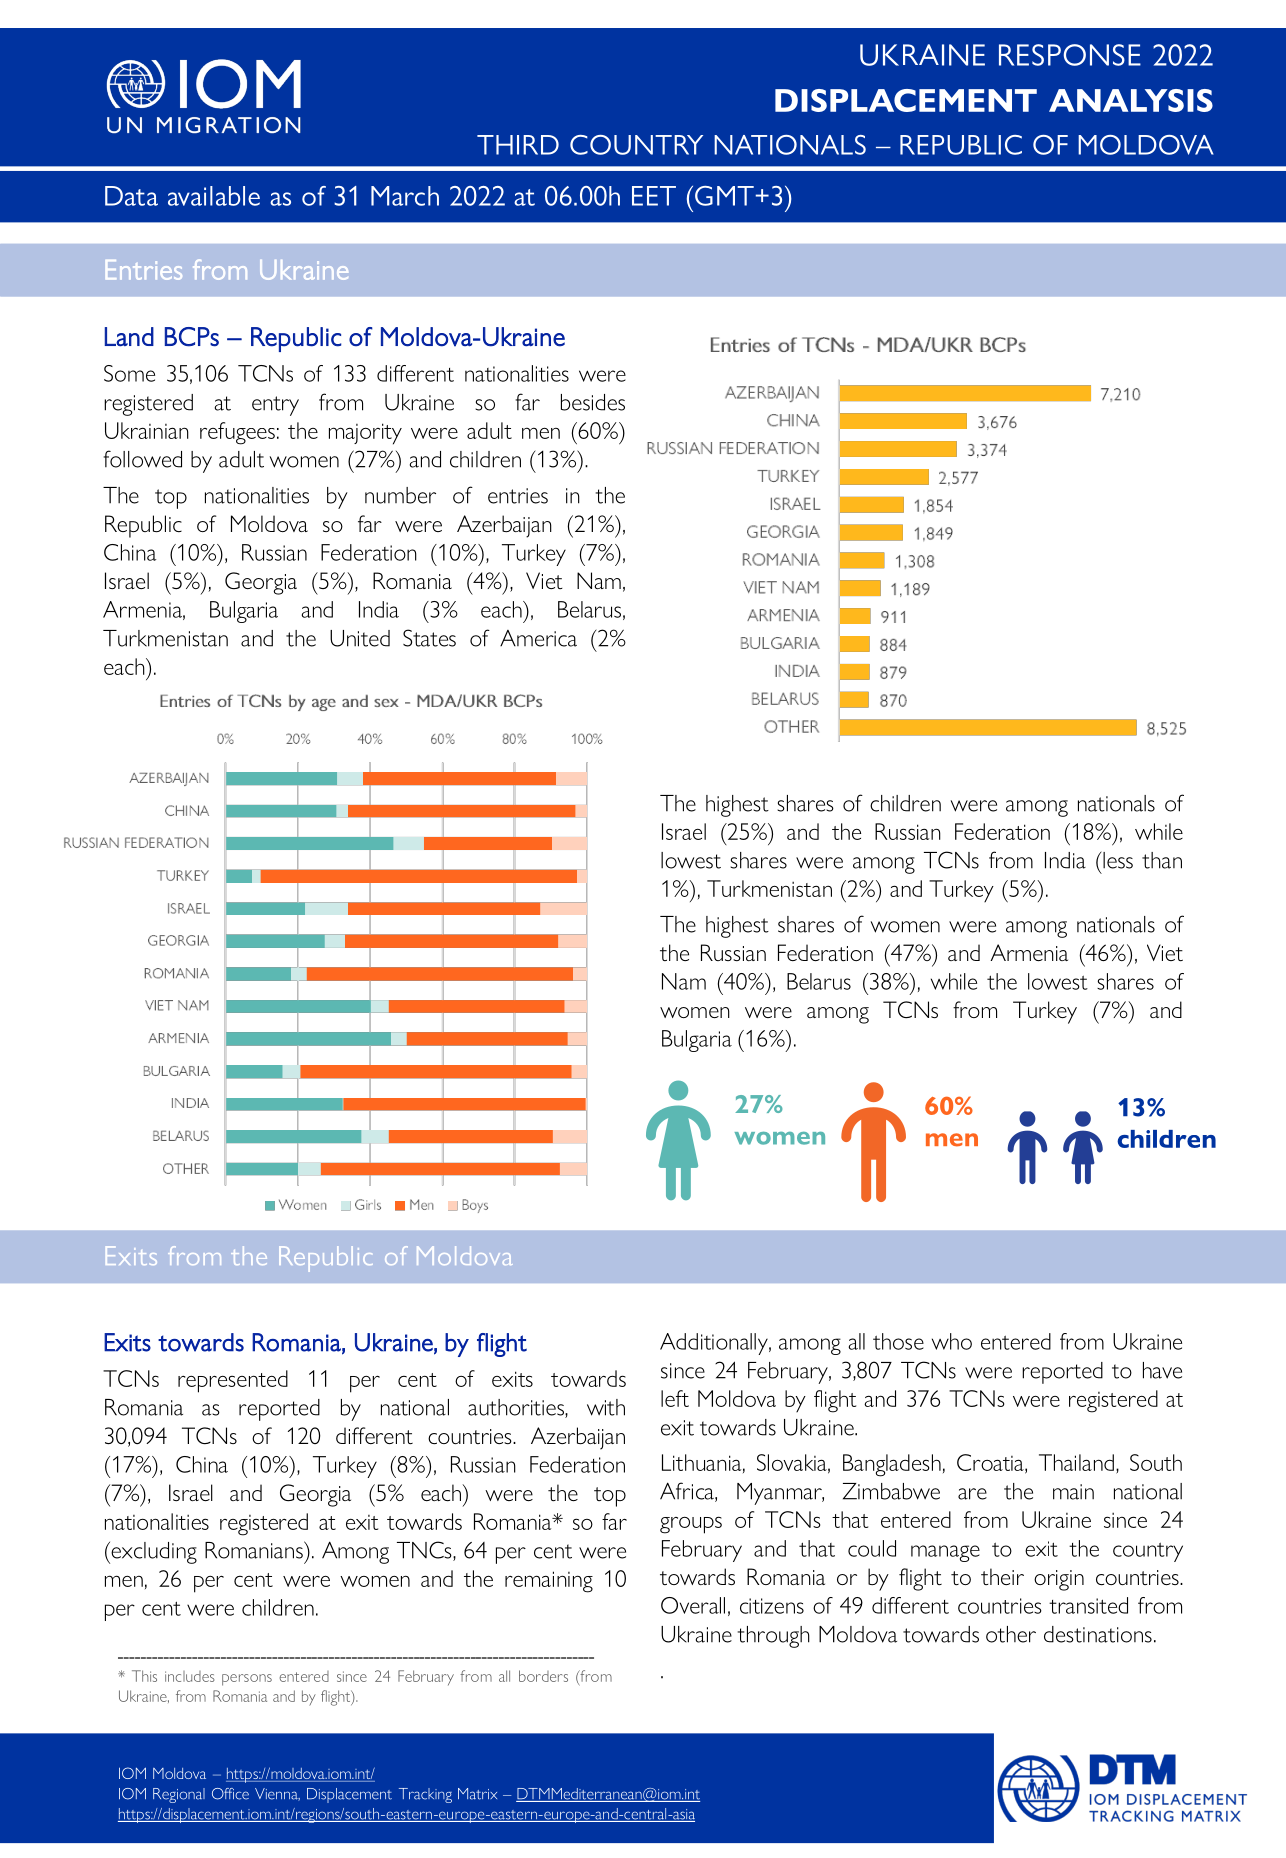 The image size is (1286, 1858). I want to click on EET, so click(654, 196).
